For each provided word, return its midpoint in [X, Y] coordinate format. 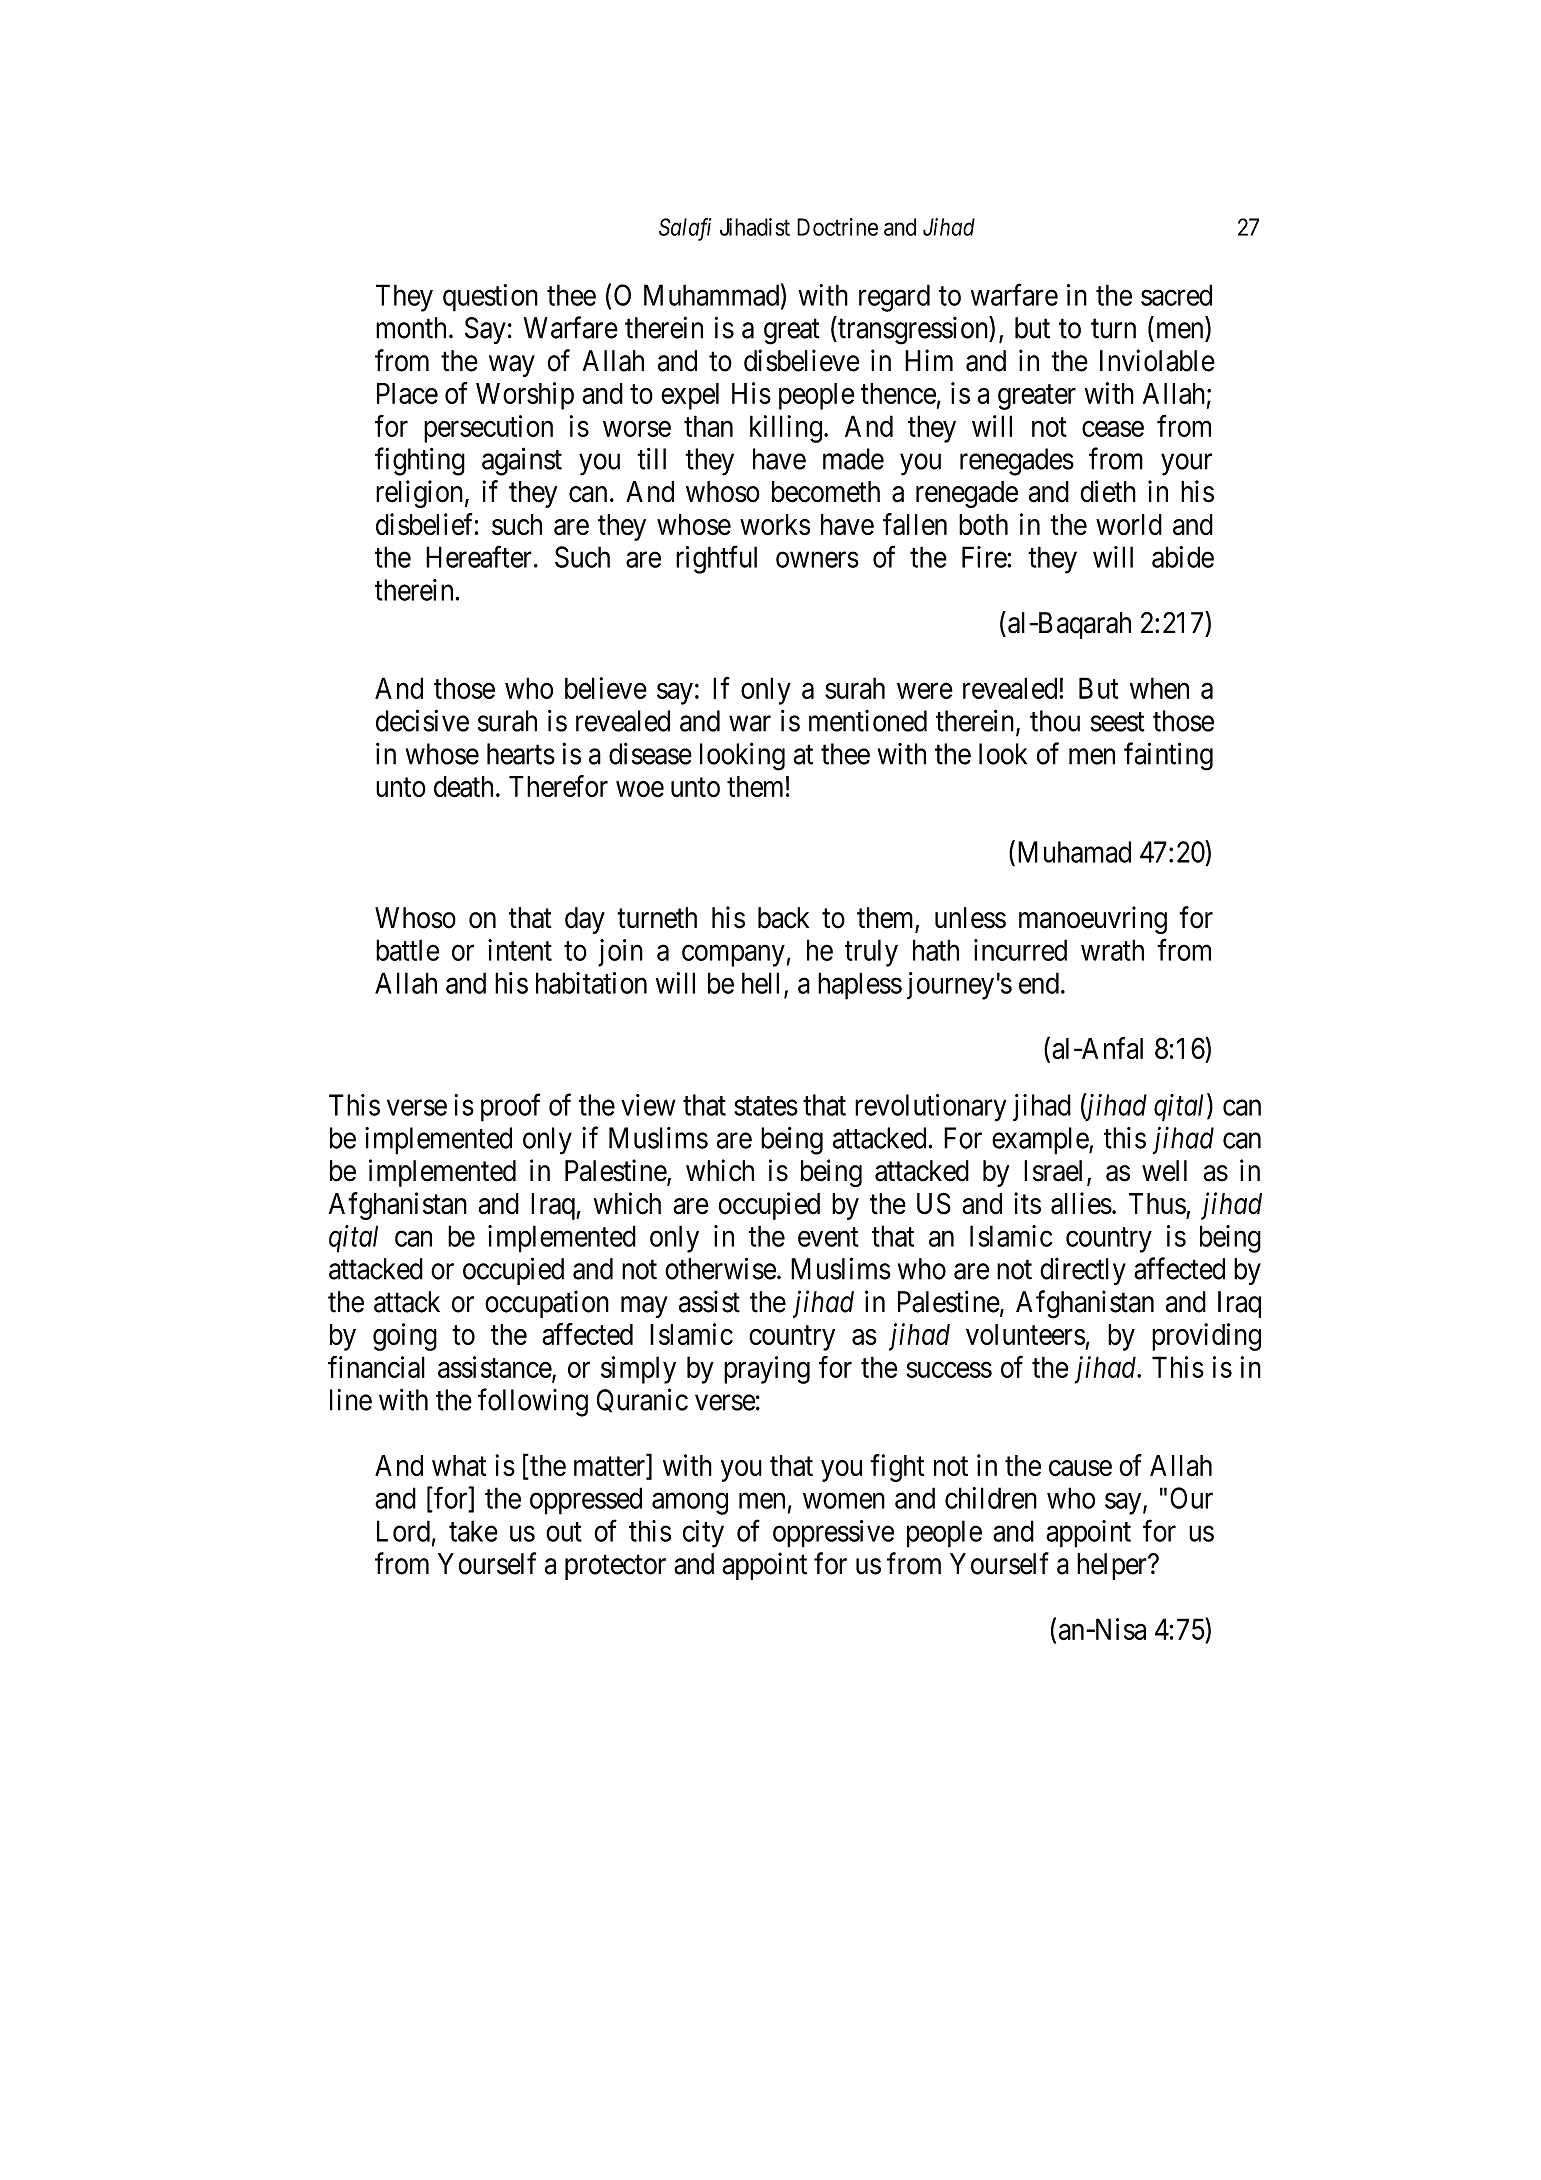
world [1129, 524]
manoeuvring [1093, 920]
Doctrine [837, 227]
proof [511, 1107]
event [828, 1237]
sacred [1176, 295]
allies [1081, 1203]
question [490, 298]
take [473, 1531]
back [783, 918]
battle [407, 950]
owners [817, 560]
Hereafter [479, 556]
